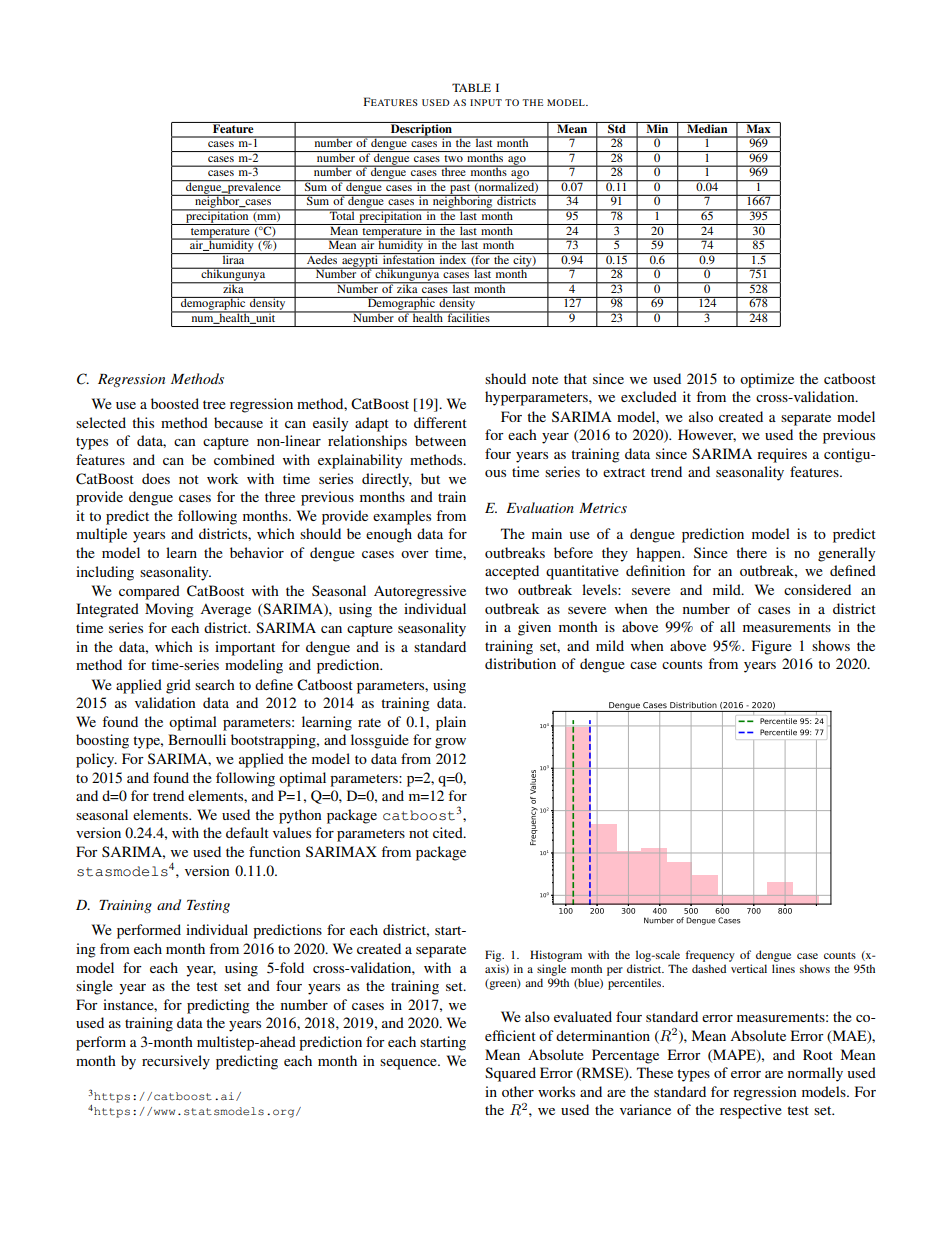  What do you see at coordinates (449, 832) in the page?
I see `cited` at bounding box center [449, 832].
